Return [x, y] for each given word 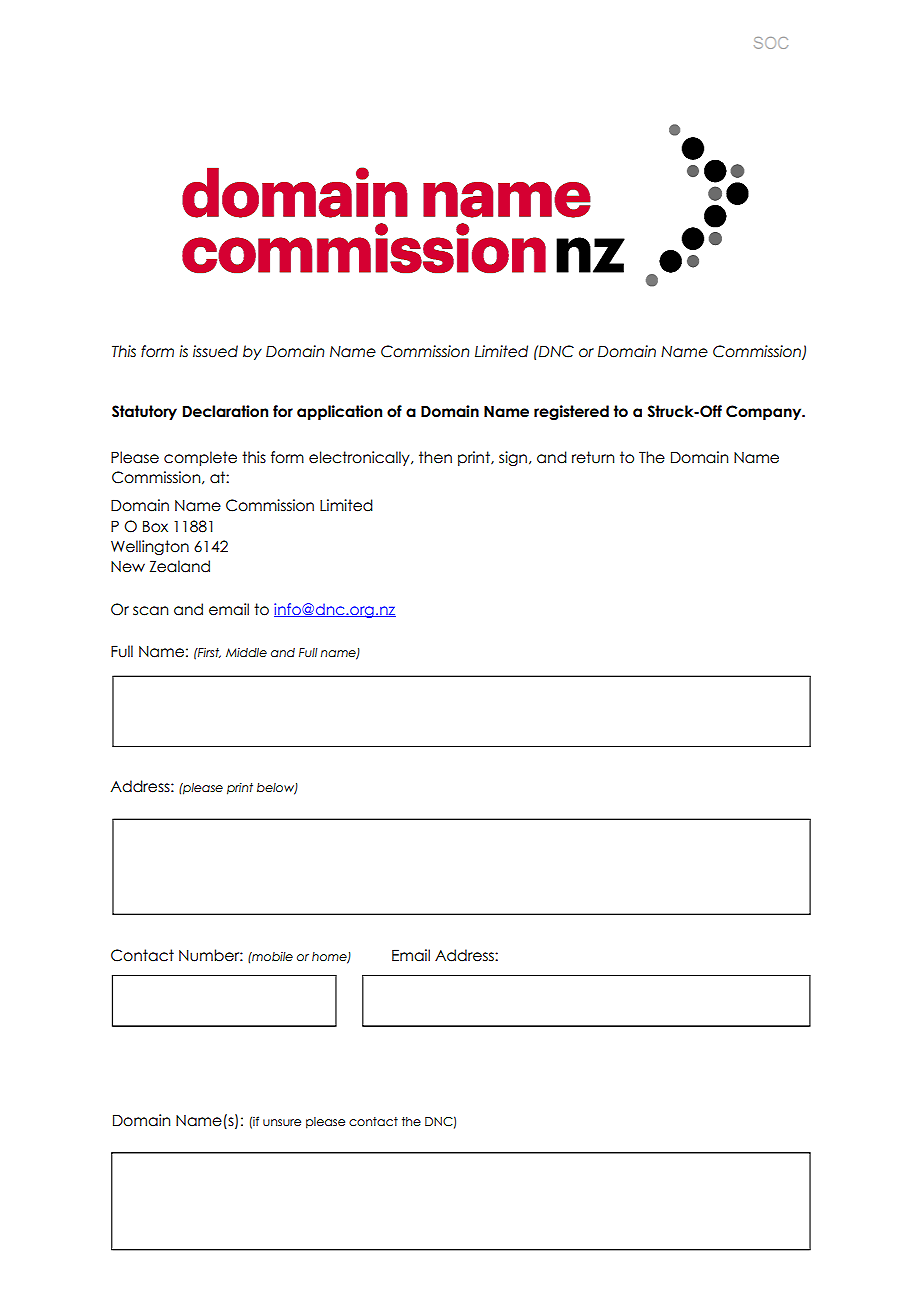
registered [571, 412]
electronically [360, 458]
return [593, 457]
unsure [282, 1122]
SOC [771, 43]
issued [215, 351]
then [435, 457]
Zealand [180, 566]
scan [150, 611]
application [339, 412]
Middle [246, 652]
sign [513, 458]
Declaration [225, 411]
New [128, 567]
